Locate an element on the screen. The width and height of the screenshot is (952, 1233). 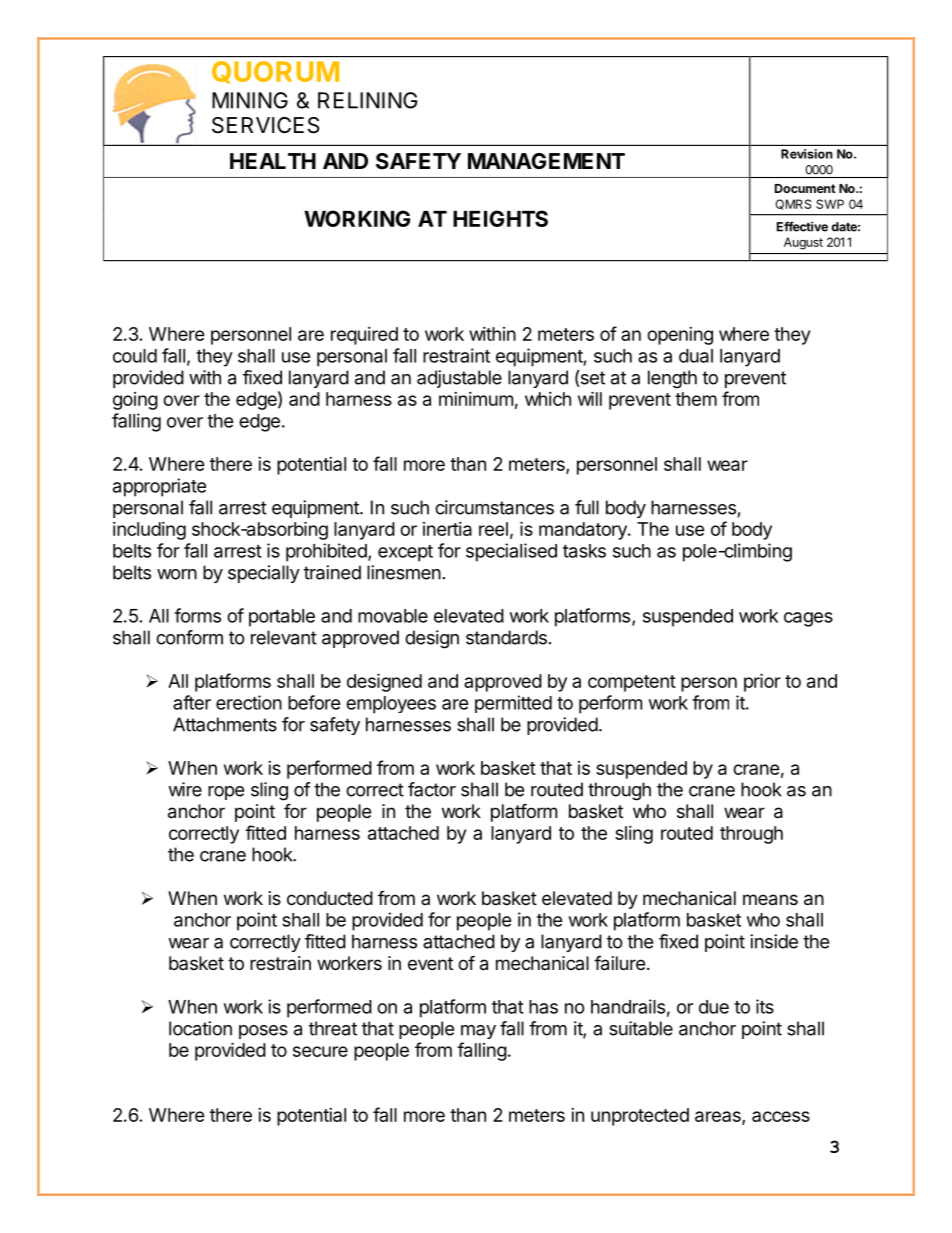
location is located at coordinates (200, 1028).
